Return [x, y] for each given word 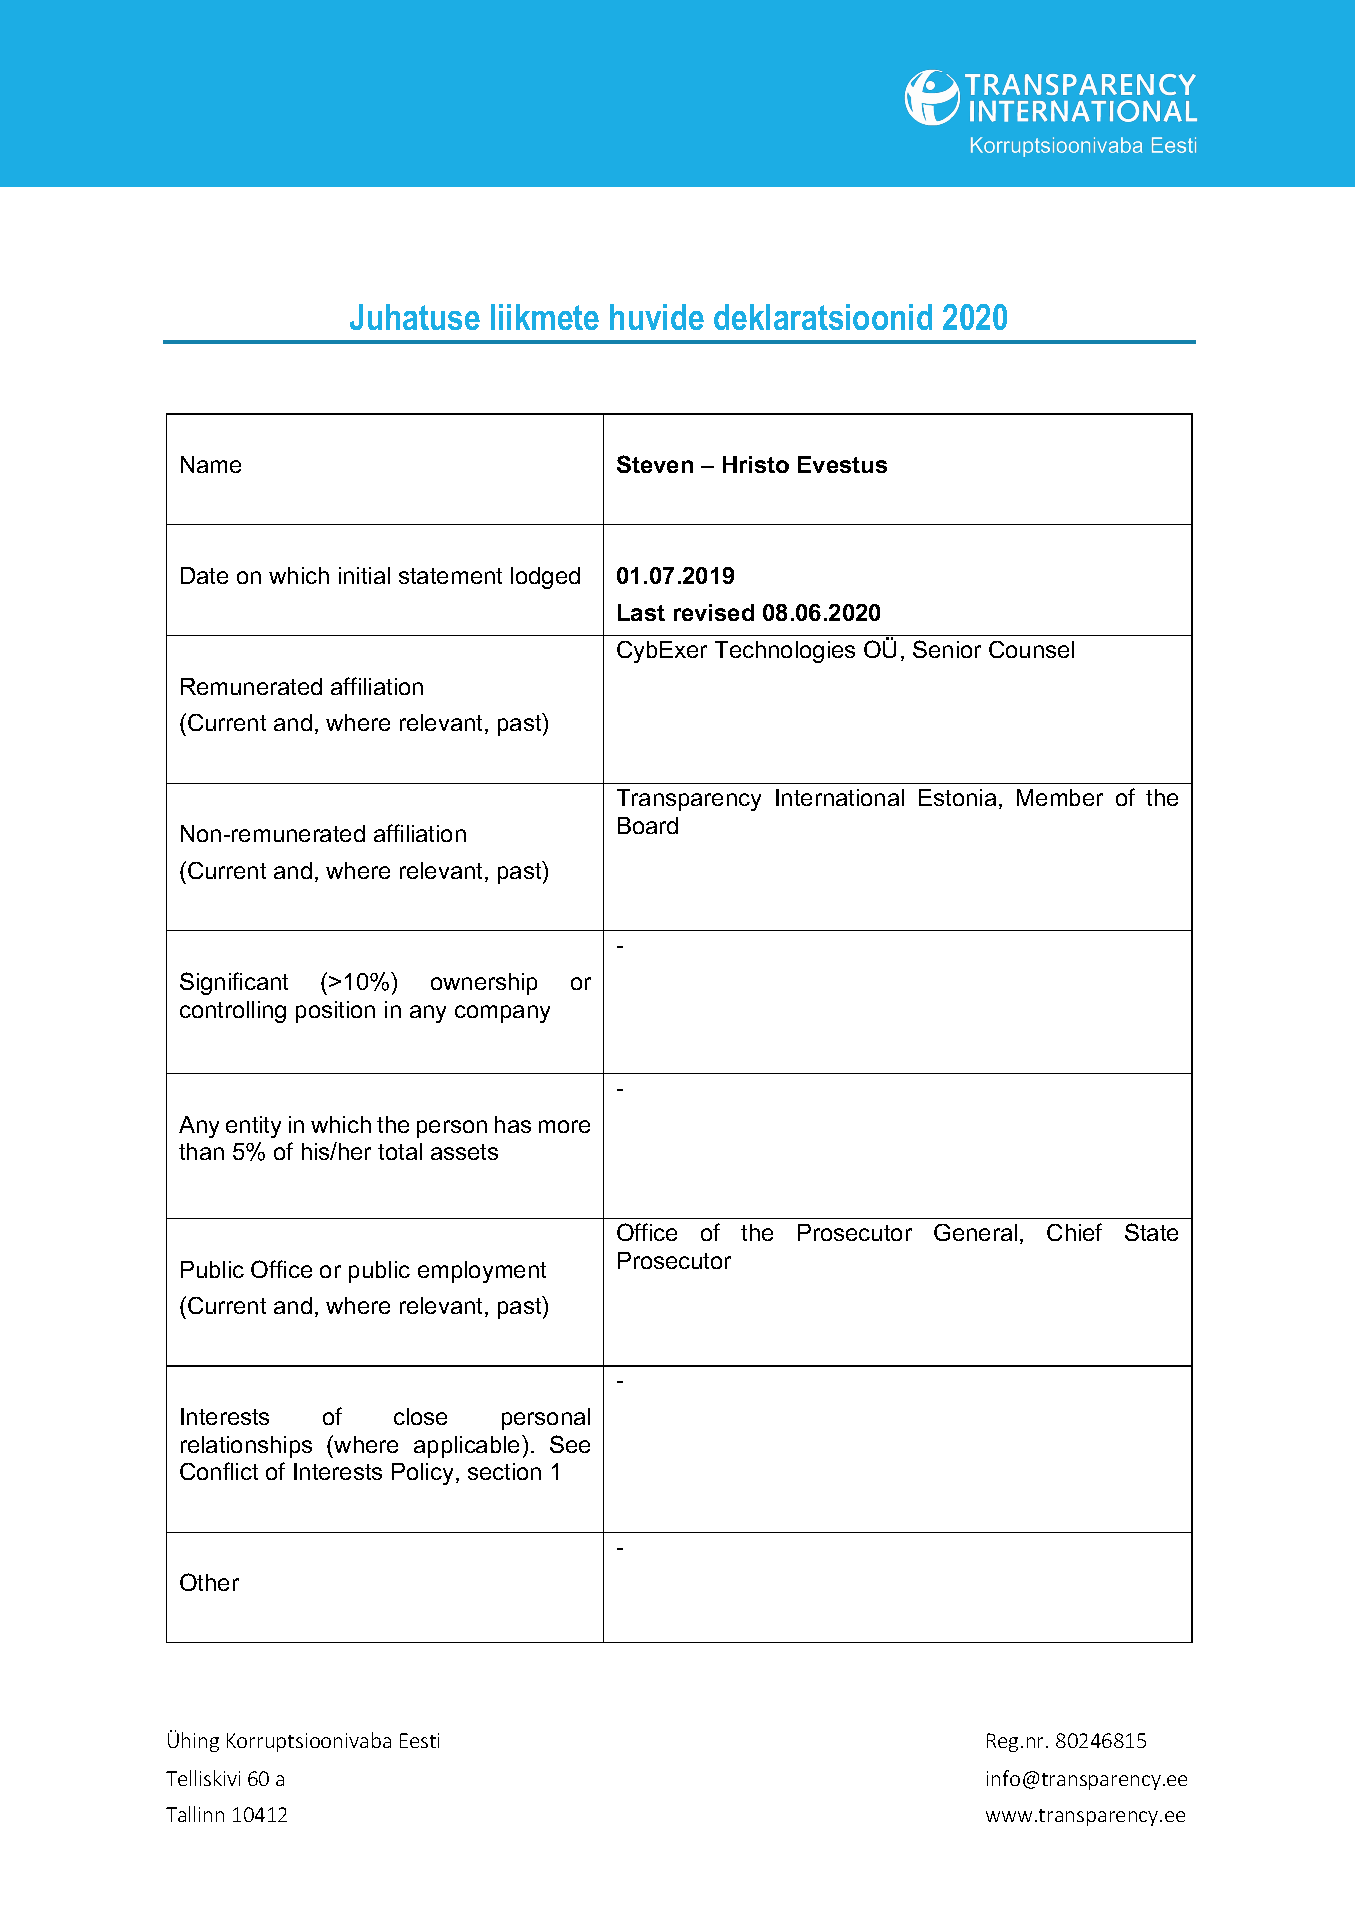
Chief [1074, 1232]
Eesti [419, 1740]
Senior [947, 649]
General [975, 1232]
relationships [246, 1447]
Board [648, 825]
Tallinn [195, 1814]
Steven [655, 464]
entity [253, 1127]
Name [211, 464]
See [570, 1444]
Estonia [957, 797]
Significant [234, 983]
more [564, 1126]
